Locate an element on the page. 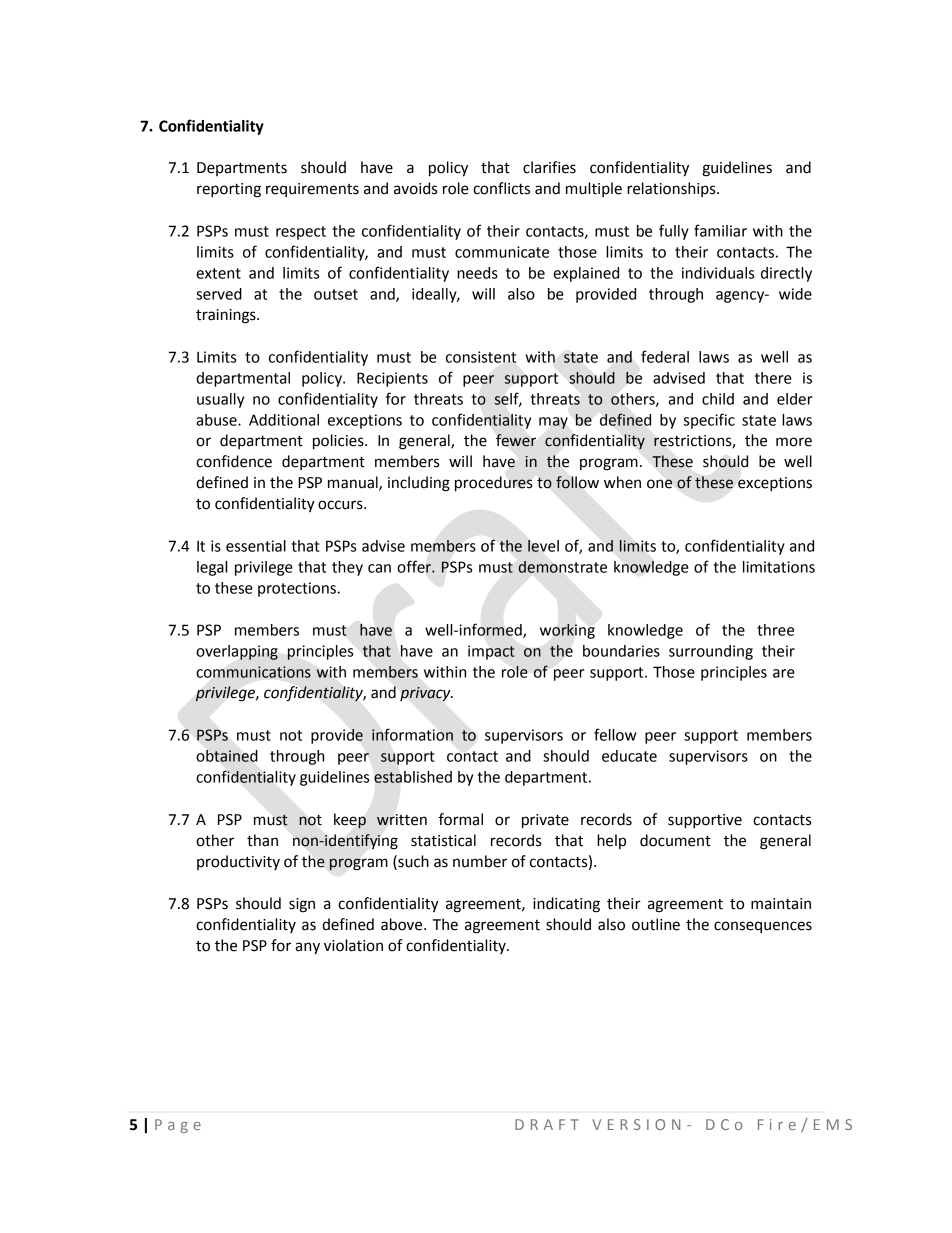 The image size is (952, 1233). essential is located at coordinates (256, 546).
